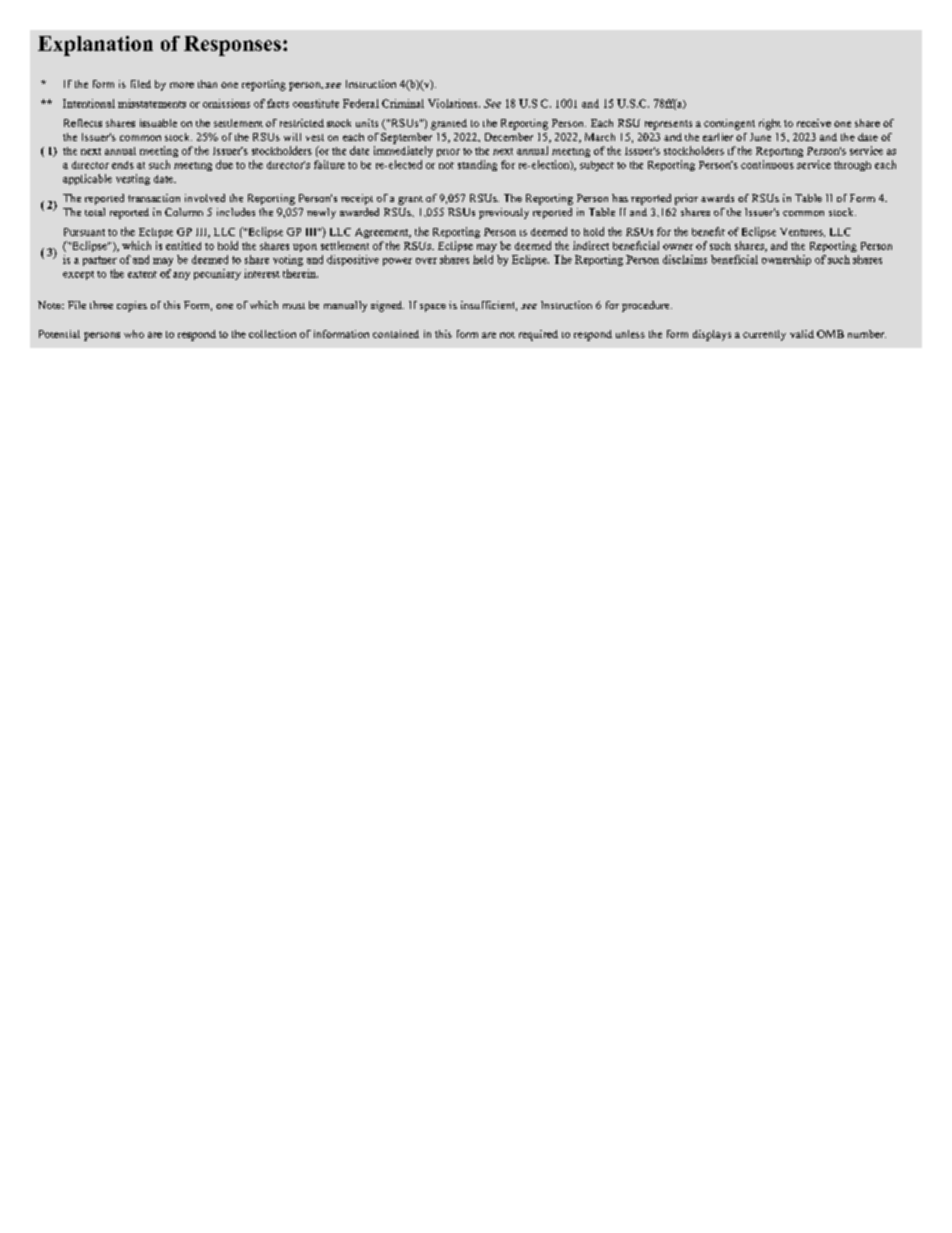 This image has width=952, height=1233. Describe the element at coordinates (504, 213) in the image. I see `previously` at that location.
